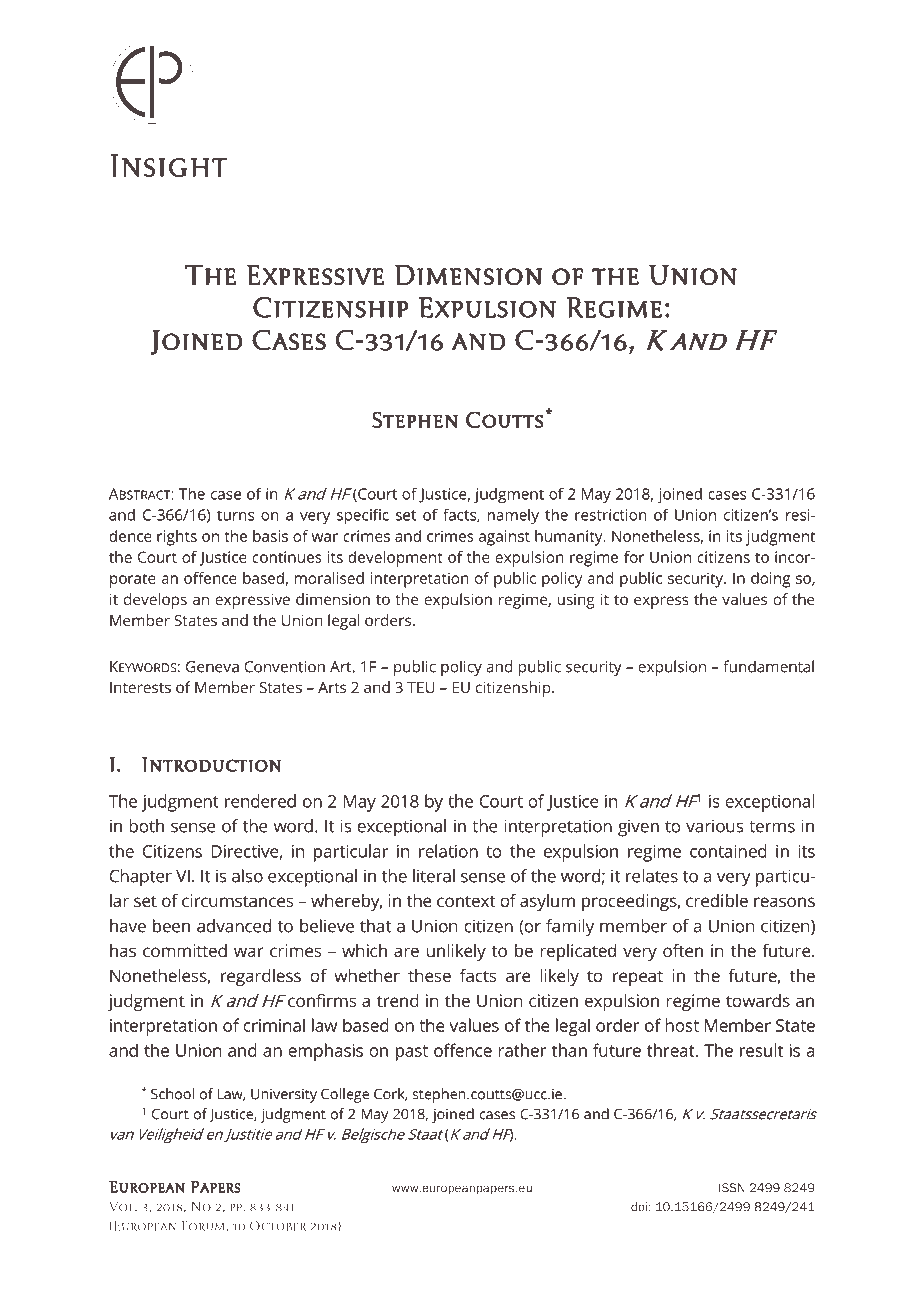 This document has height=1305, width=924. Describe the element at coordinates (345, 1095) in the document. I see `College` at that location.
